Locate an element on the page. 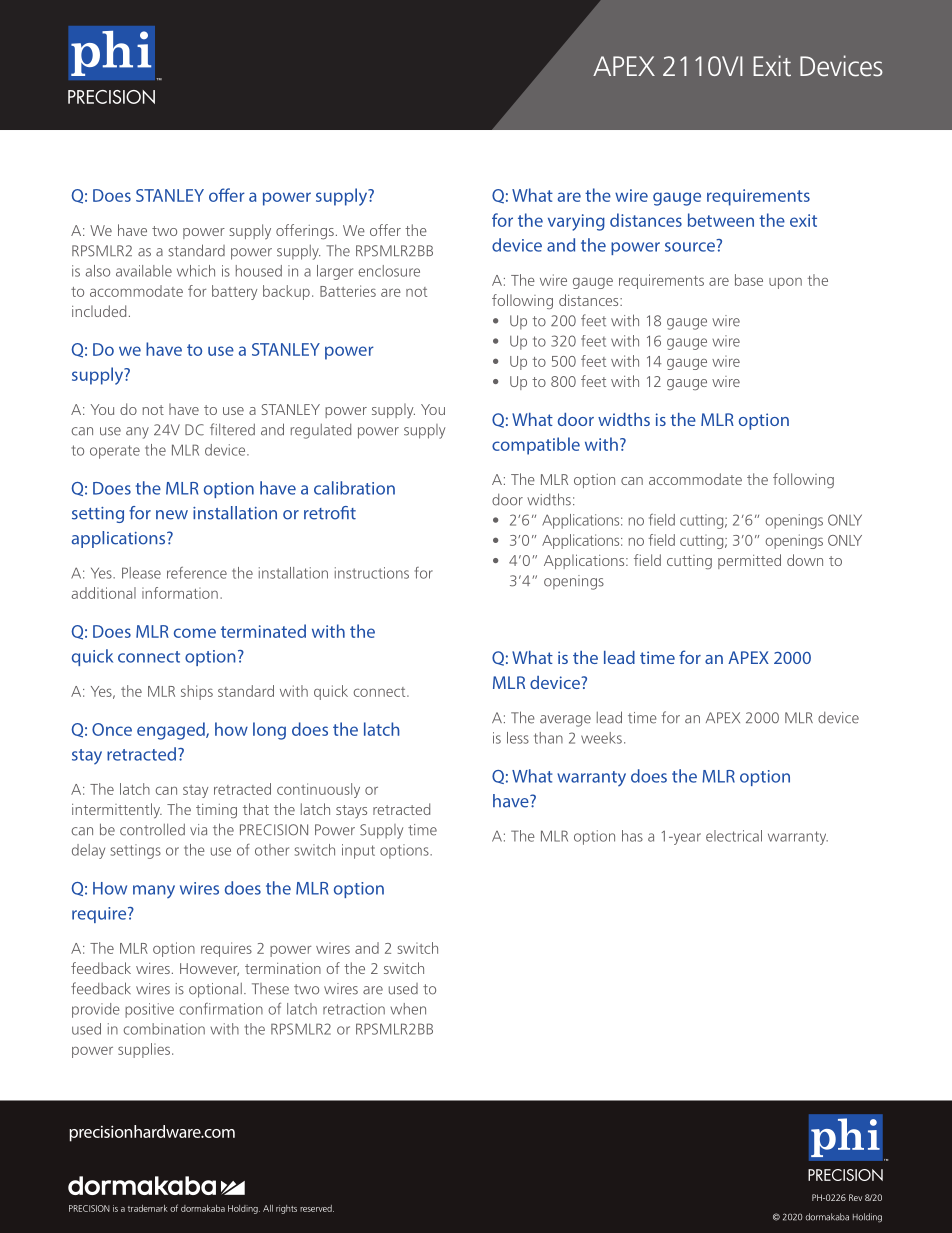 The height and width of the image is (1233, 952). when is located at coordinates (408, 1009).
